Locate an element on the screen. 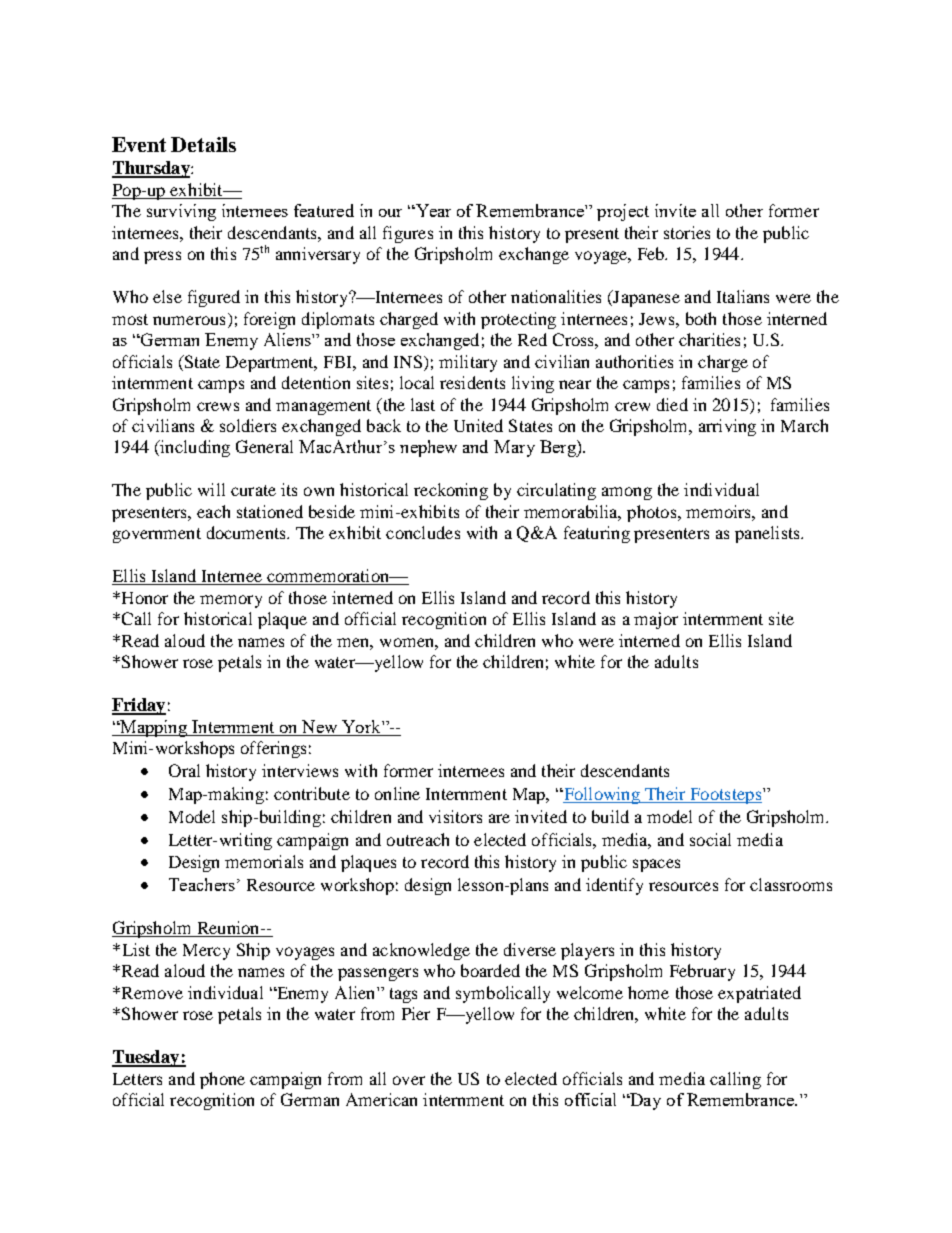  stories is located at coordinates (687, 232).
